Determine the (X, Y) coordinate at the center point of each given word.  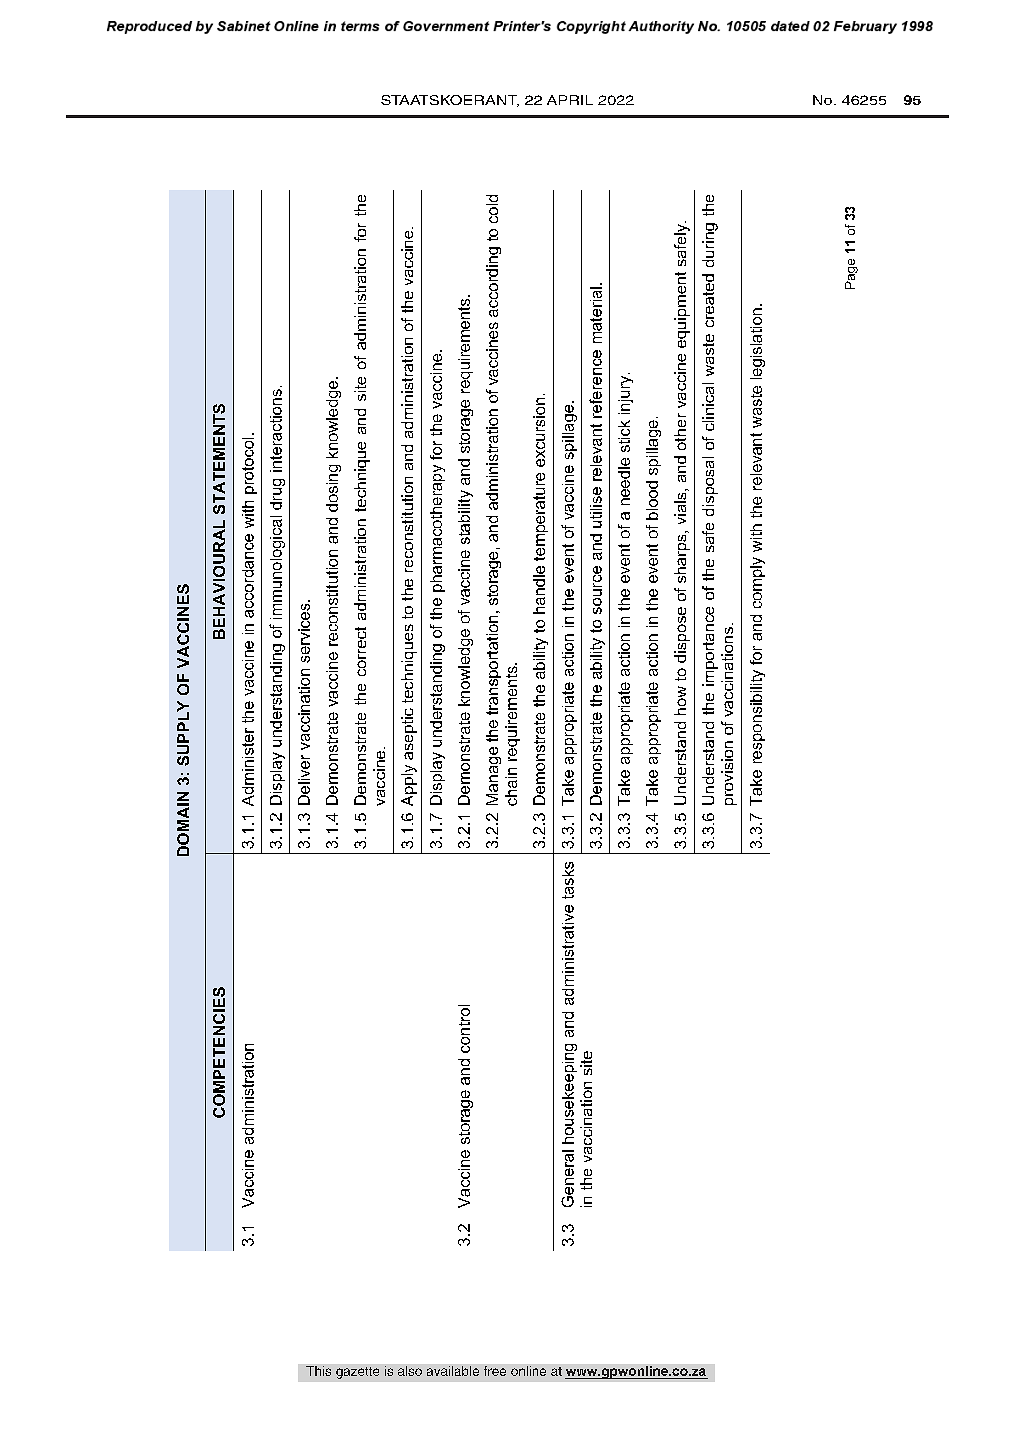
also (410, 1371)
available (453, 1371)
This (318, 1371)
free (495, 1371)
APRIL (570, 100)
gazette (357, 1373)
